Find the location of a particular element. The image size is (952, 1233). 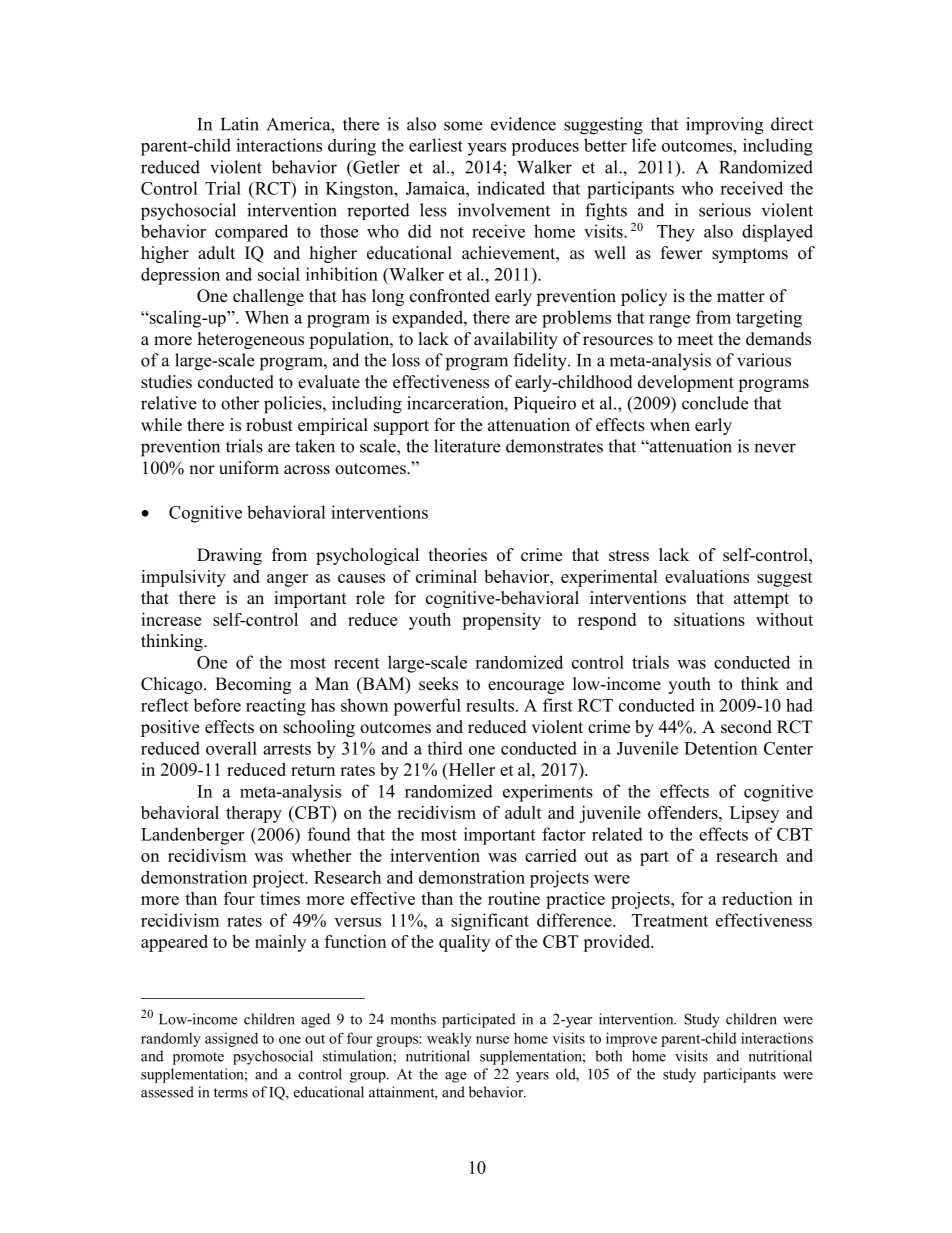

uniform is located at coordinates (249, 468).
